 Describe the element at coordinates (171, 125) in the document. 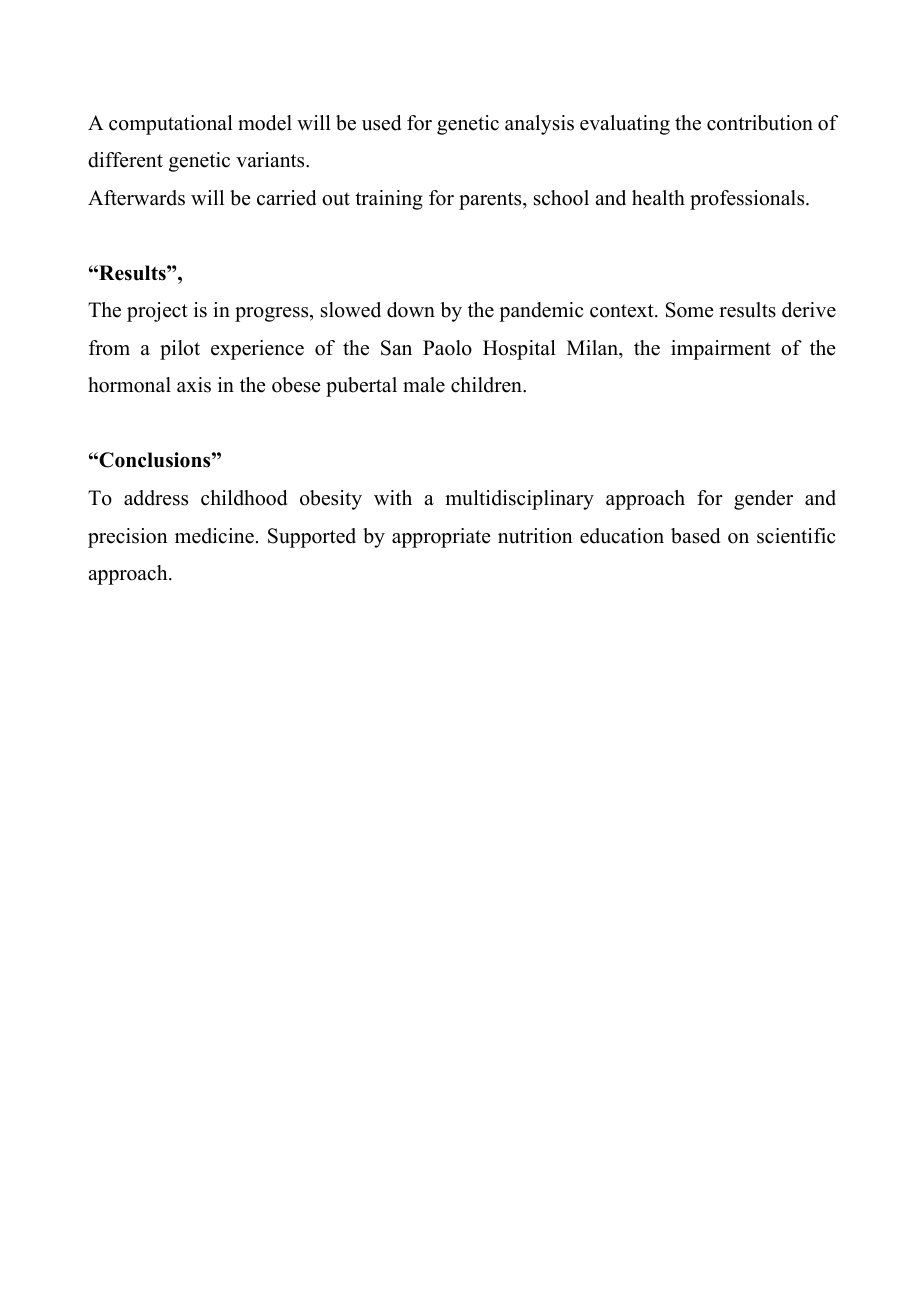

I see `computational` at that location.
